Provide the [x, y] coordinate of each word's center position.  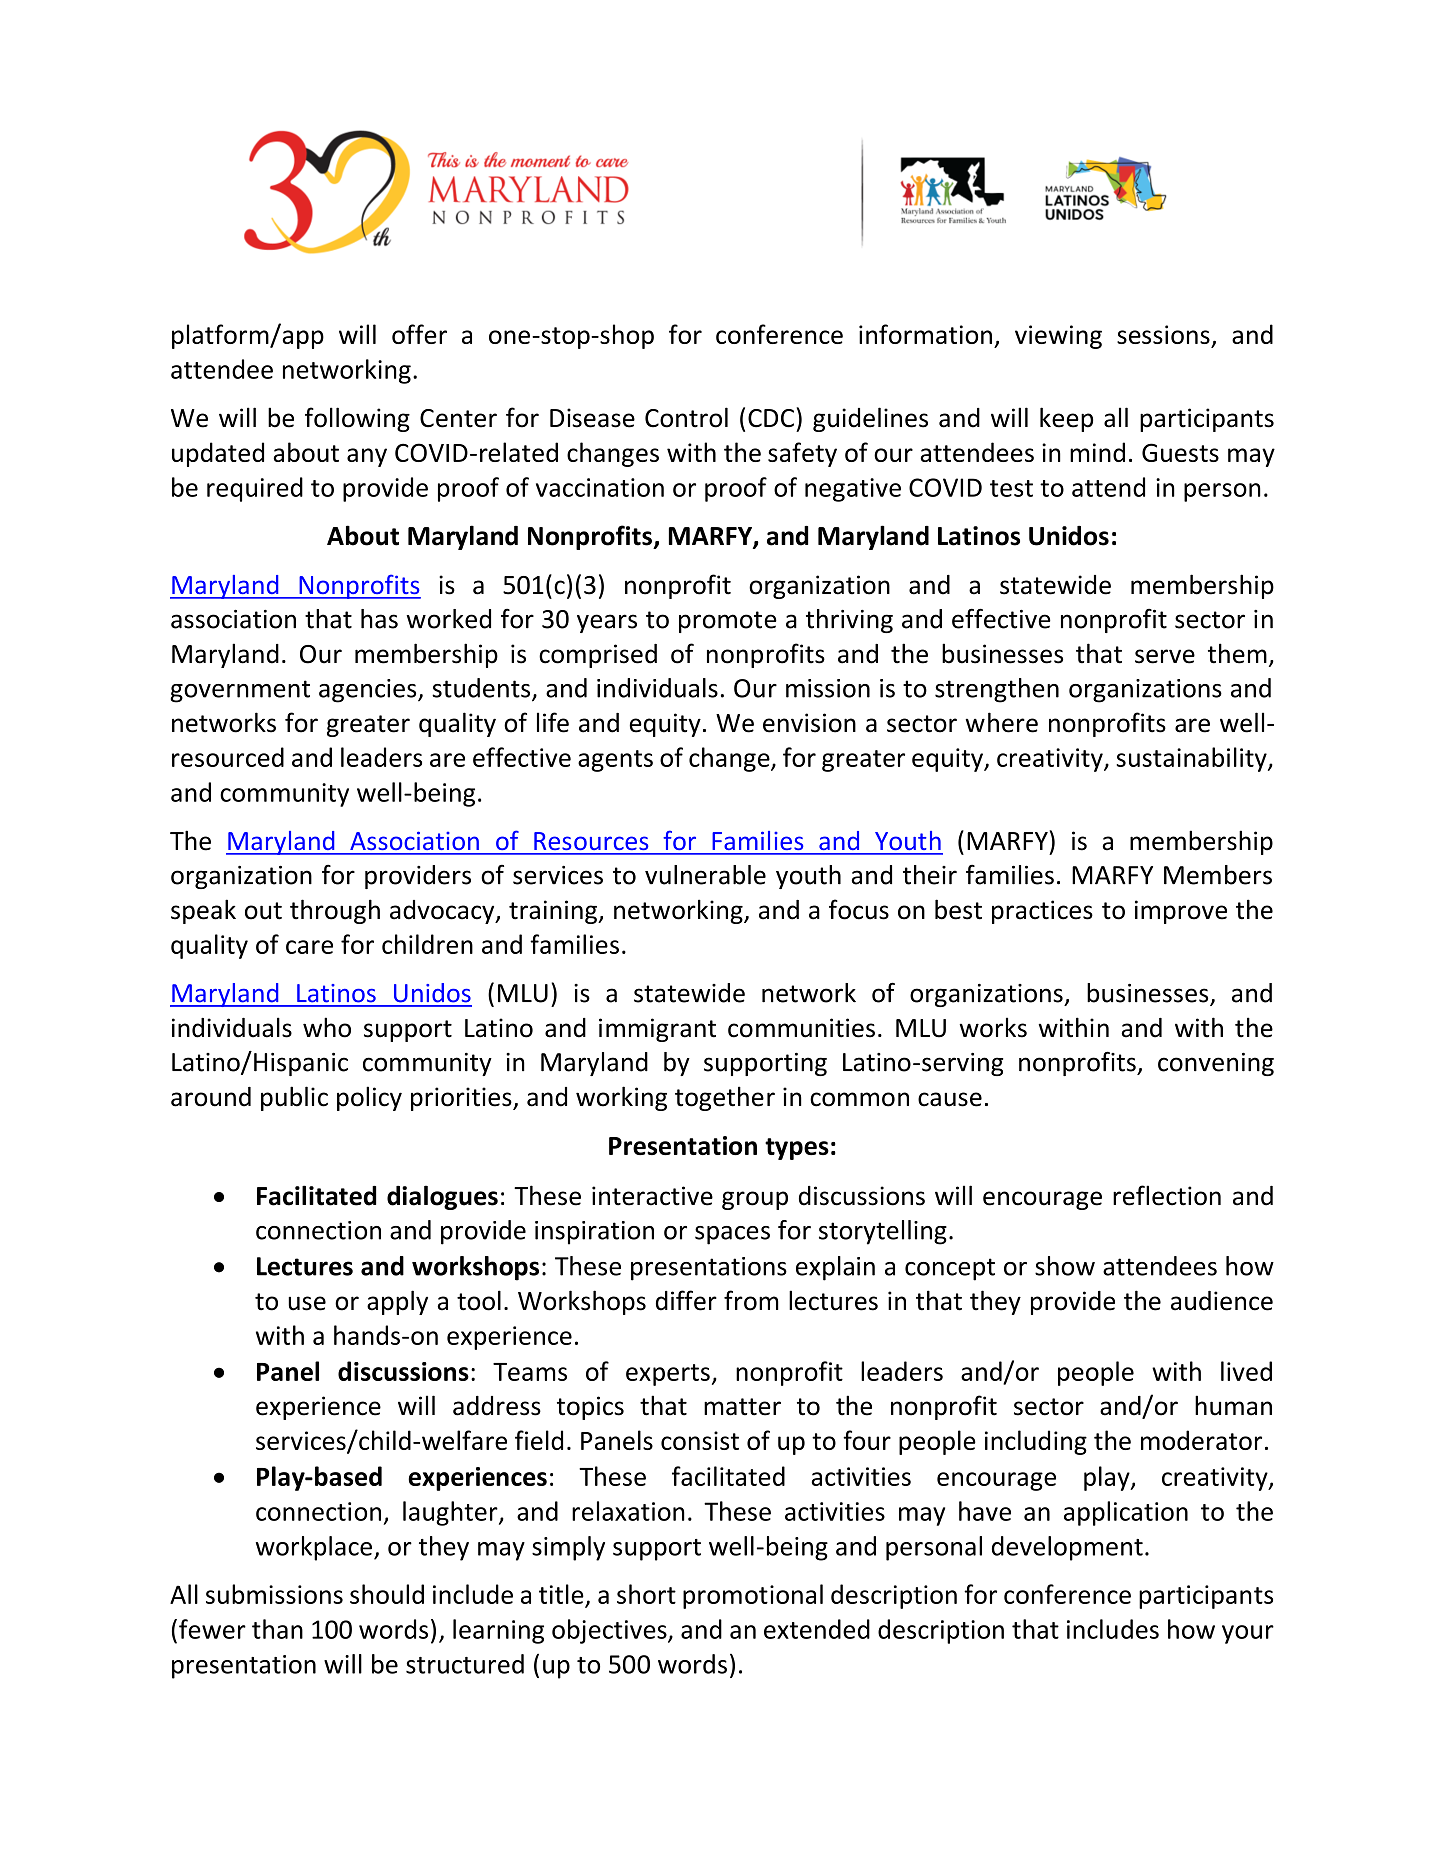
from [751, 1300]
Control [686, 417]
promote [728, 622]
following [357, 419]
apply [397, 1302]
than [277, 1629]
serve [1165, 656]
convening [1216, 1064]
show [1065, 1266]
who [327, 1027]
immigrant [657, 1030]
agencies [369, 691]
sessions [1163, 334]
